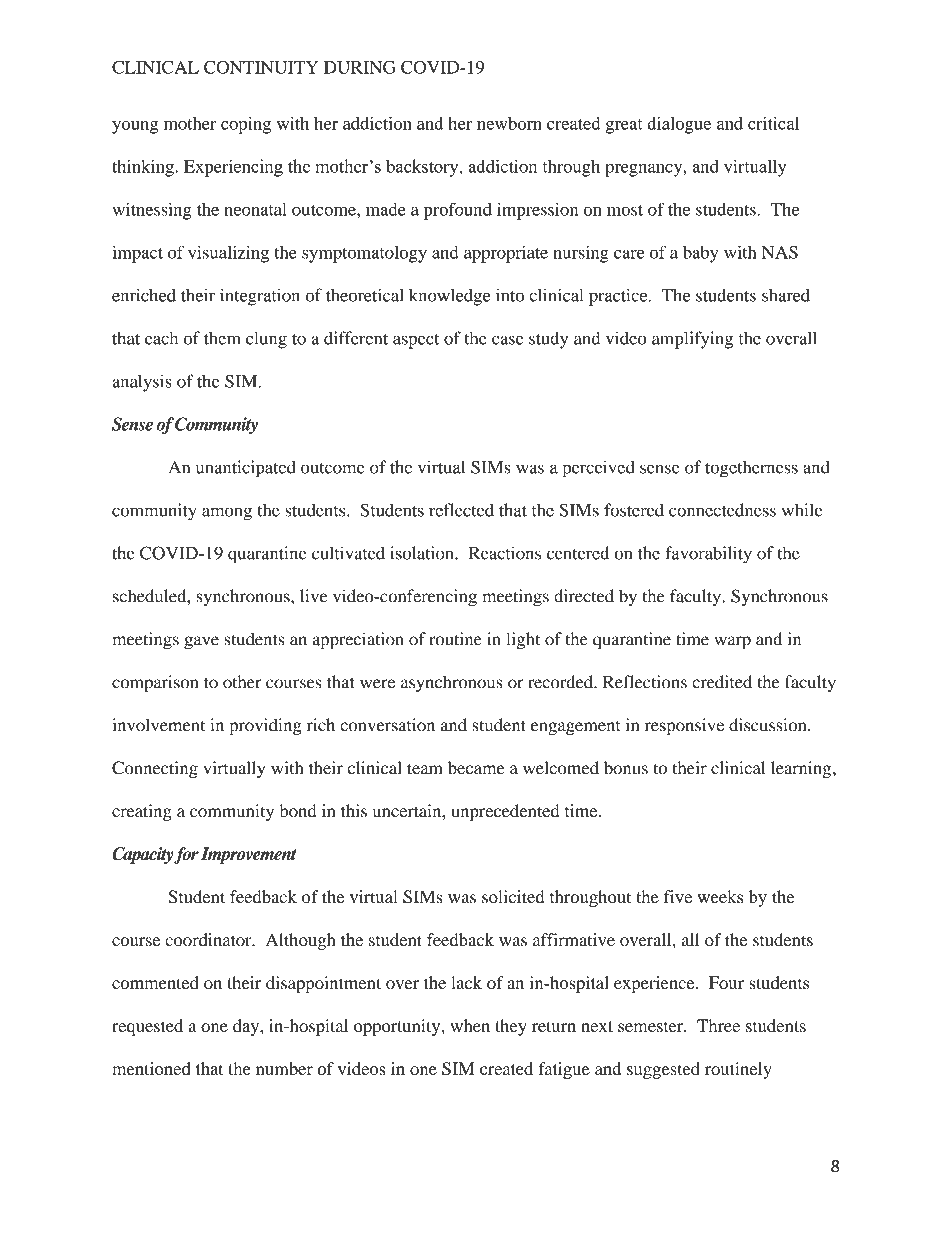 This document has width=952, height=1233. What do you see at coordinates (509, 123) in the document?
I see `newborn` at bounding box center [509, 123].
